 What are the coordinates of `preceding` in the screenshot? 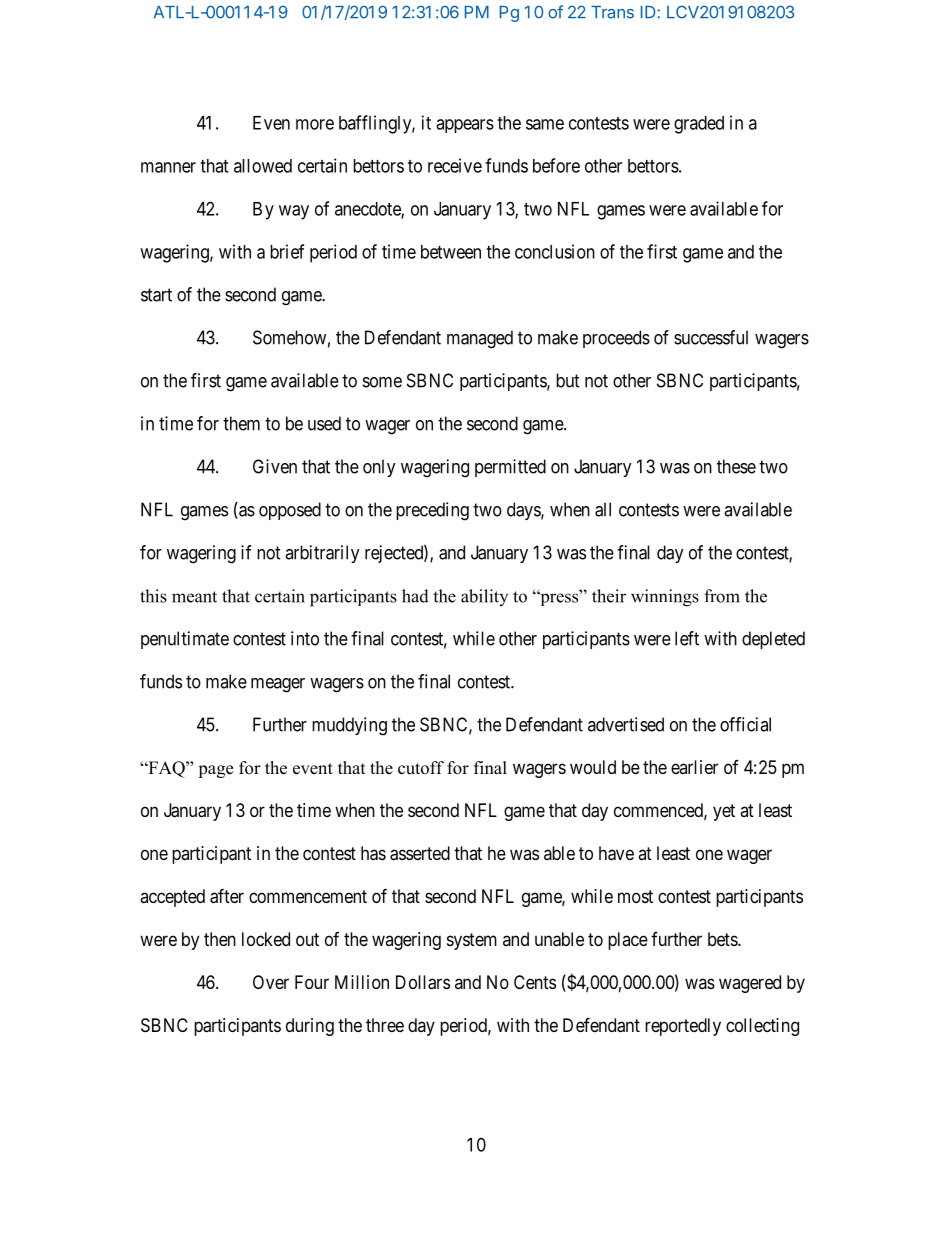 It's located at (432, 511).
